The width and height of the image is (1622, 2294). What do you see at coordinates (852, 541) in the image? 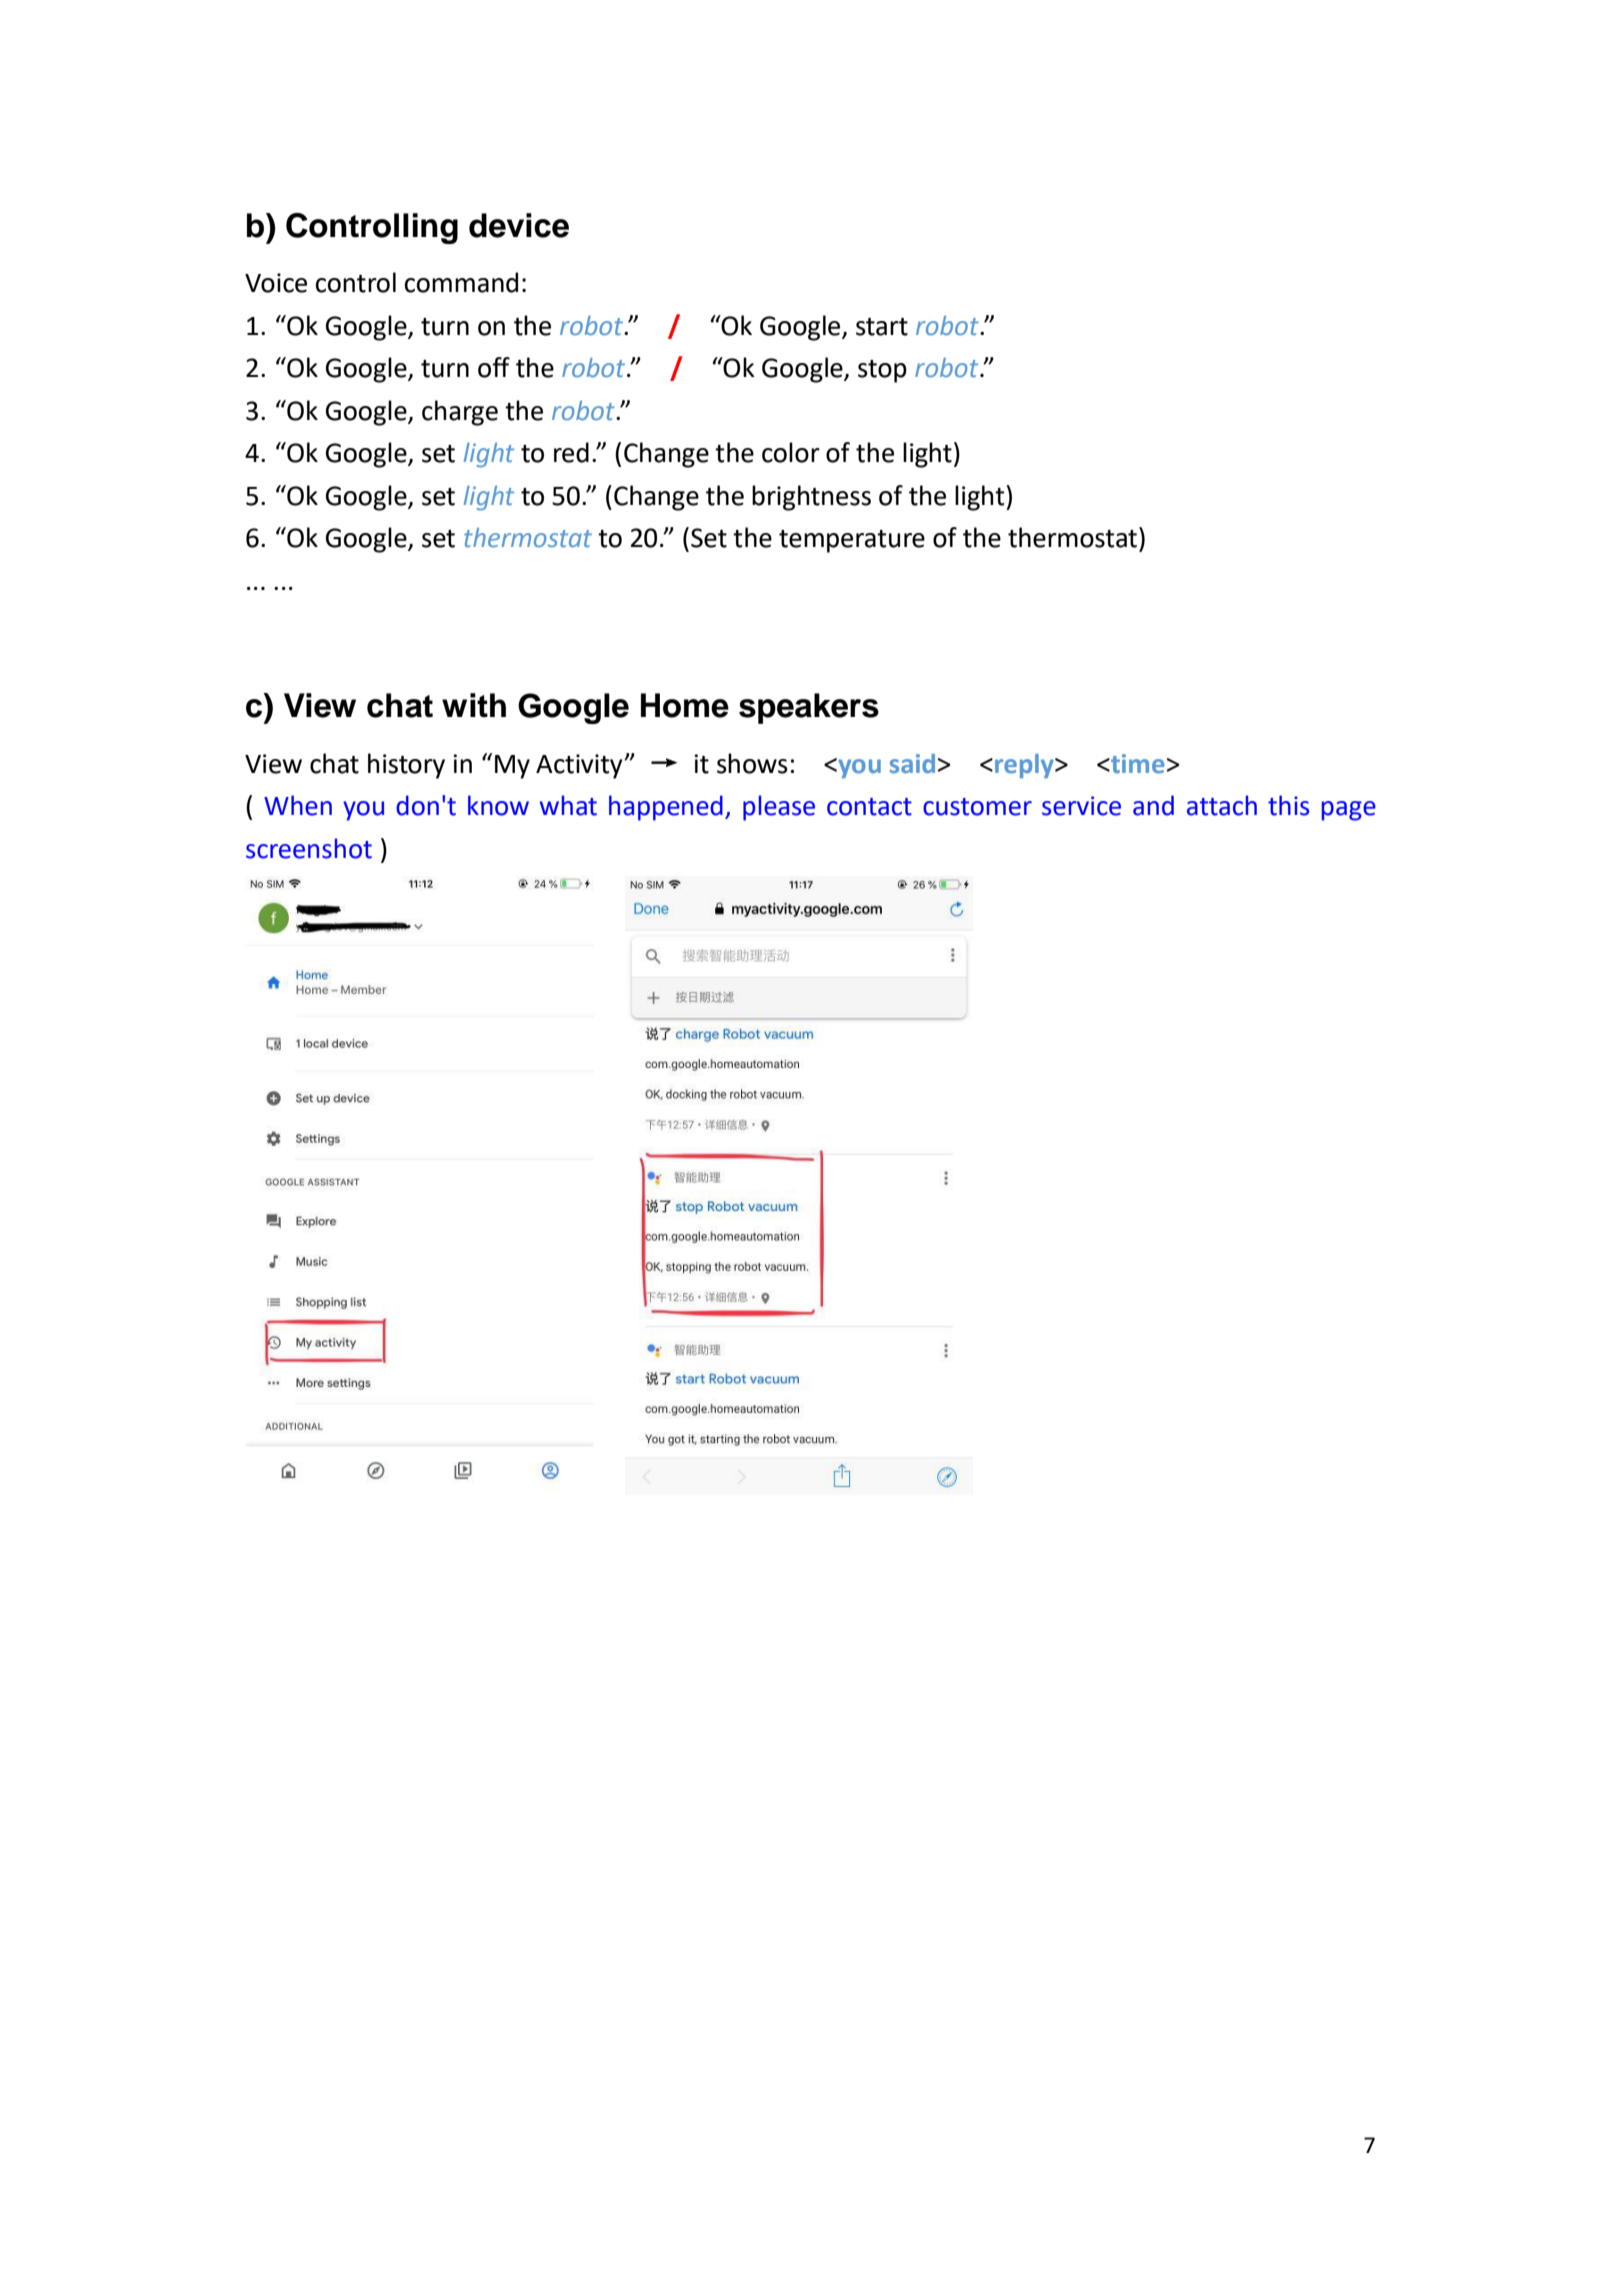
I see `temperature` at bounding box center [852, 541].
